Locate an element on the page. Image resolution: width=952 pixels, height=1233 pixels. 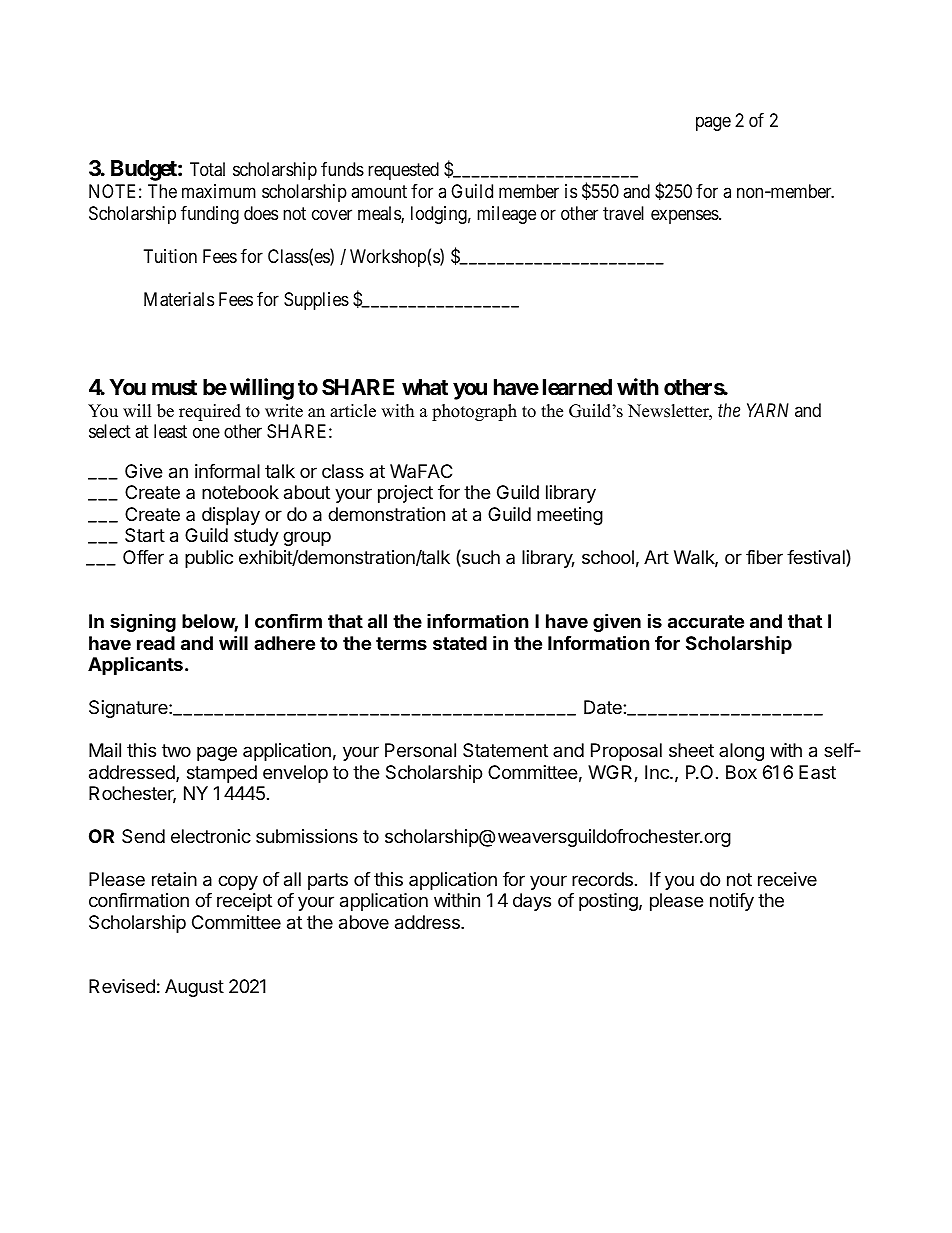
notify is located at coordinates (732, 902).
